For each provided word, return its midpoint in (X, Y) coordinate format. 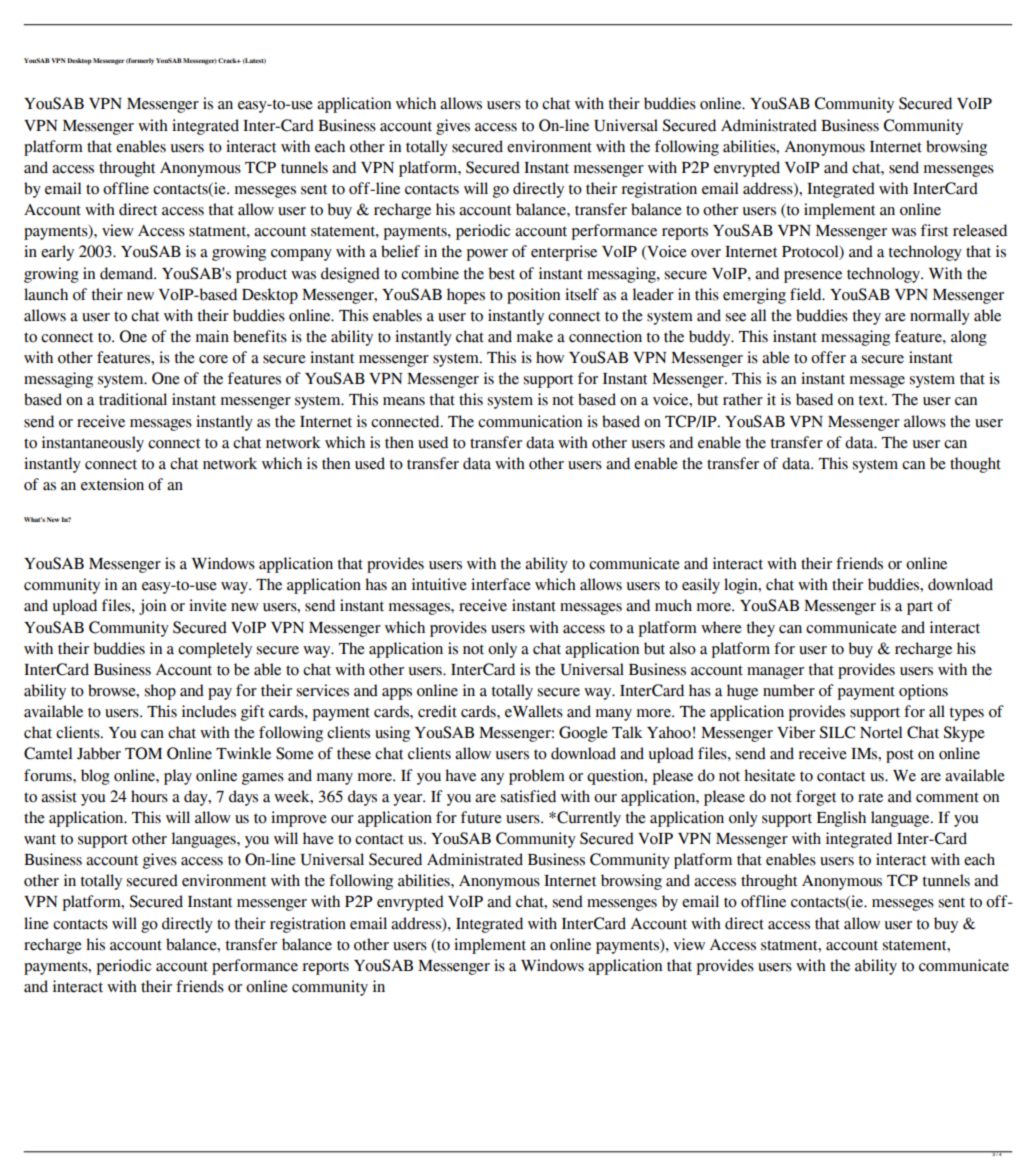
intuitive (439, 584)
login (742, 586)
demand (128, 273)
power (487, 255)
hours (149, 796)
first (934, 230)
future (481, 817)
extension (112, 484)
